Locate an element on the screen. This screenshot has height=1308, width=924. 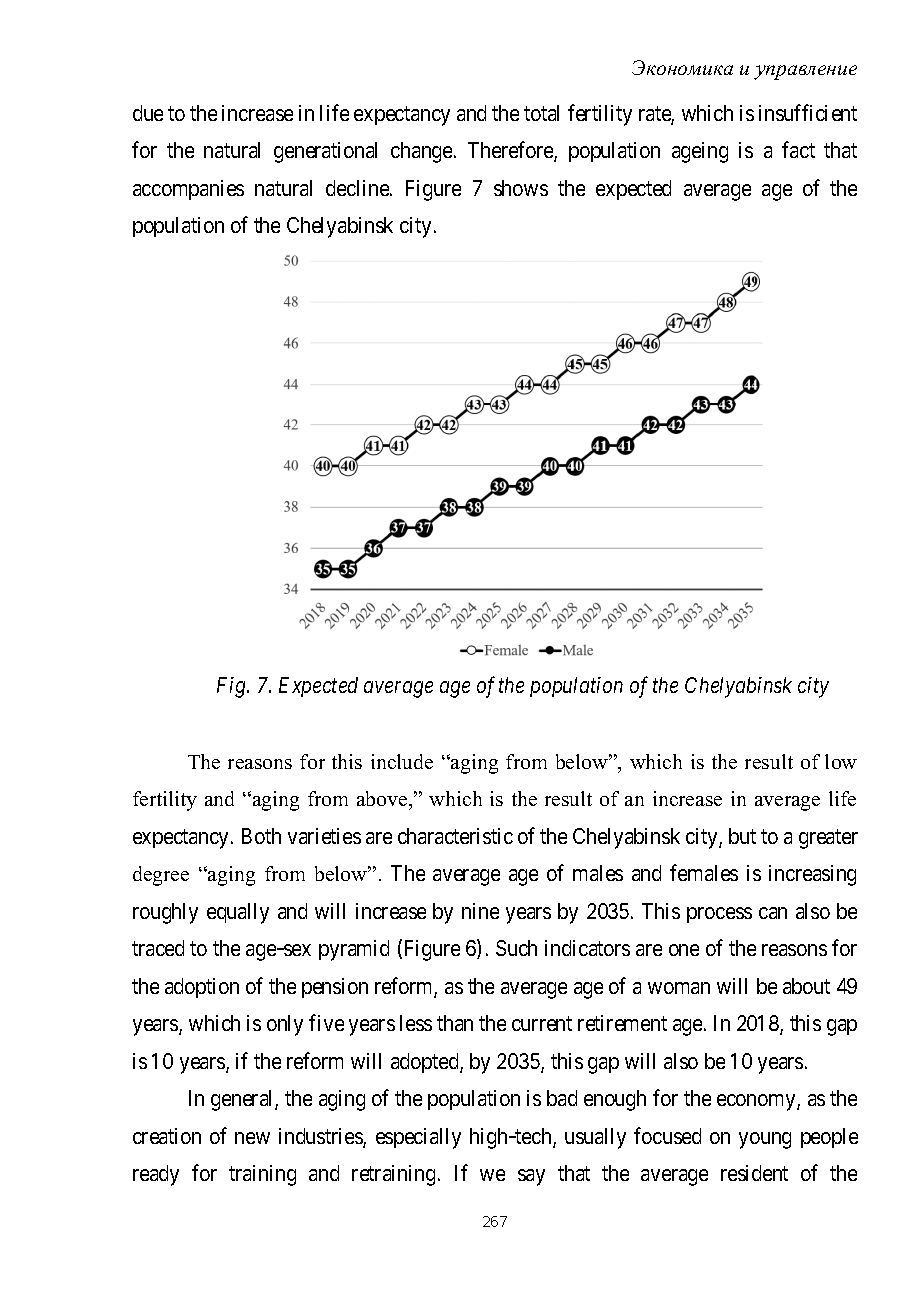
Therefore is located at coordinates (511, 151).
